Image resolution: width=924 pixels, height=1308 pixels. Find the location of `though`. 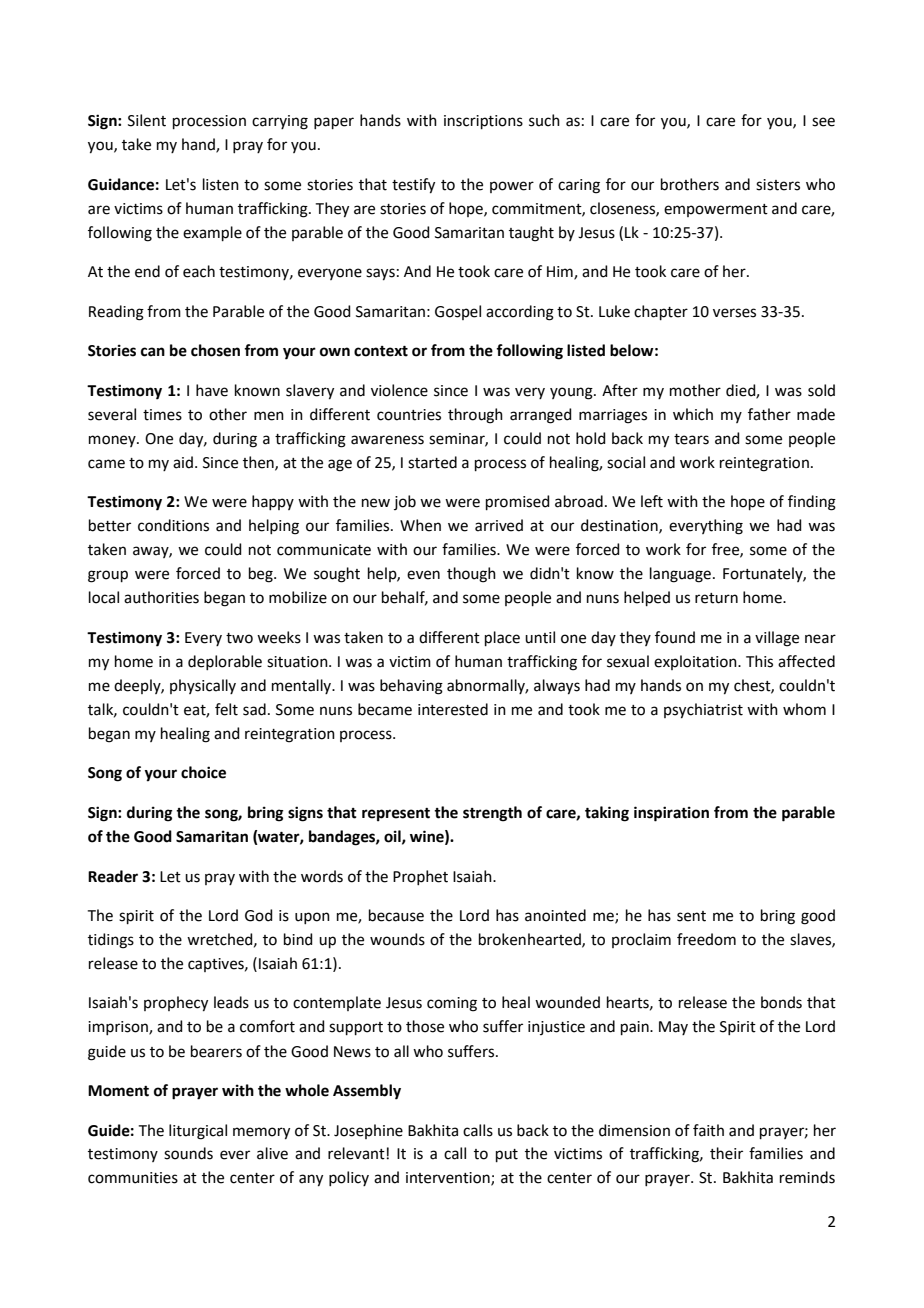

though is located at coordinates (471, 575).
